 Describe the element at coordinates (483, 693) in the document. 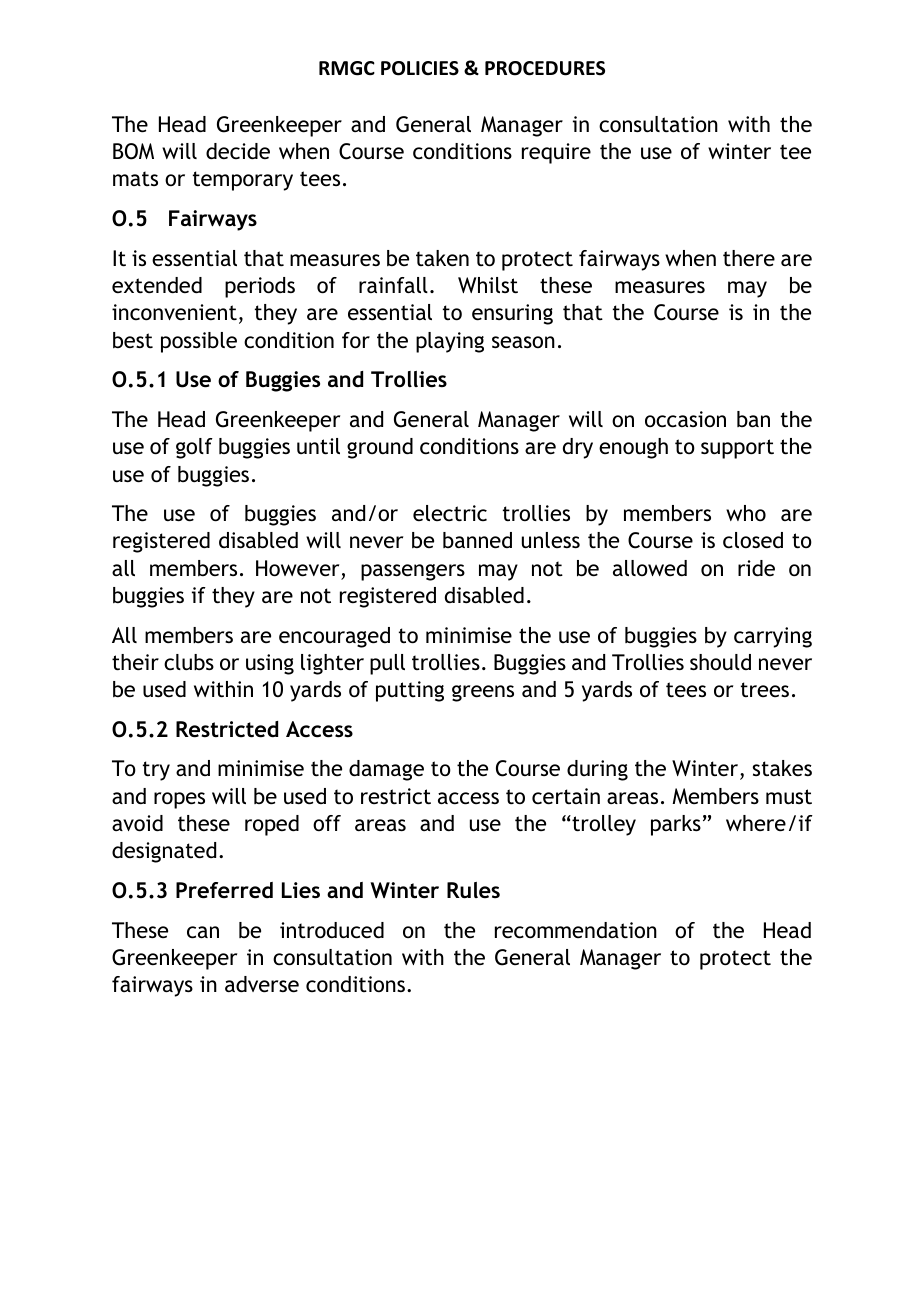

I see `greens` at that location.
